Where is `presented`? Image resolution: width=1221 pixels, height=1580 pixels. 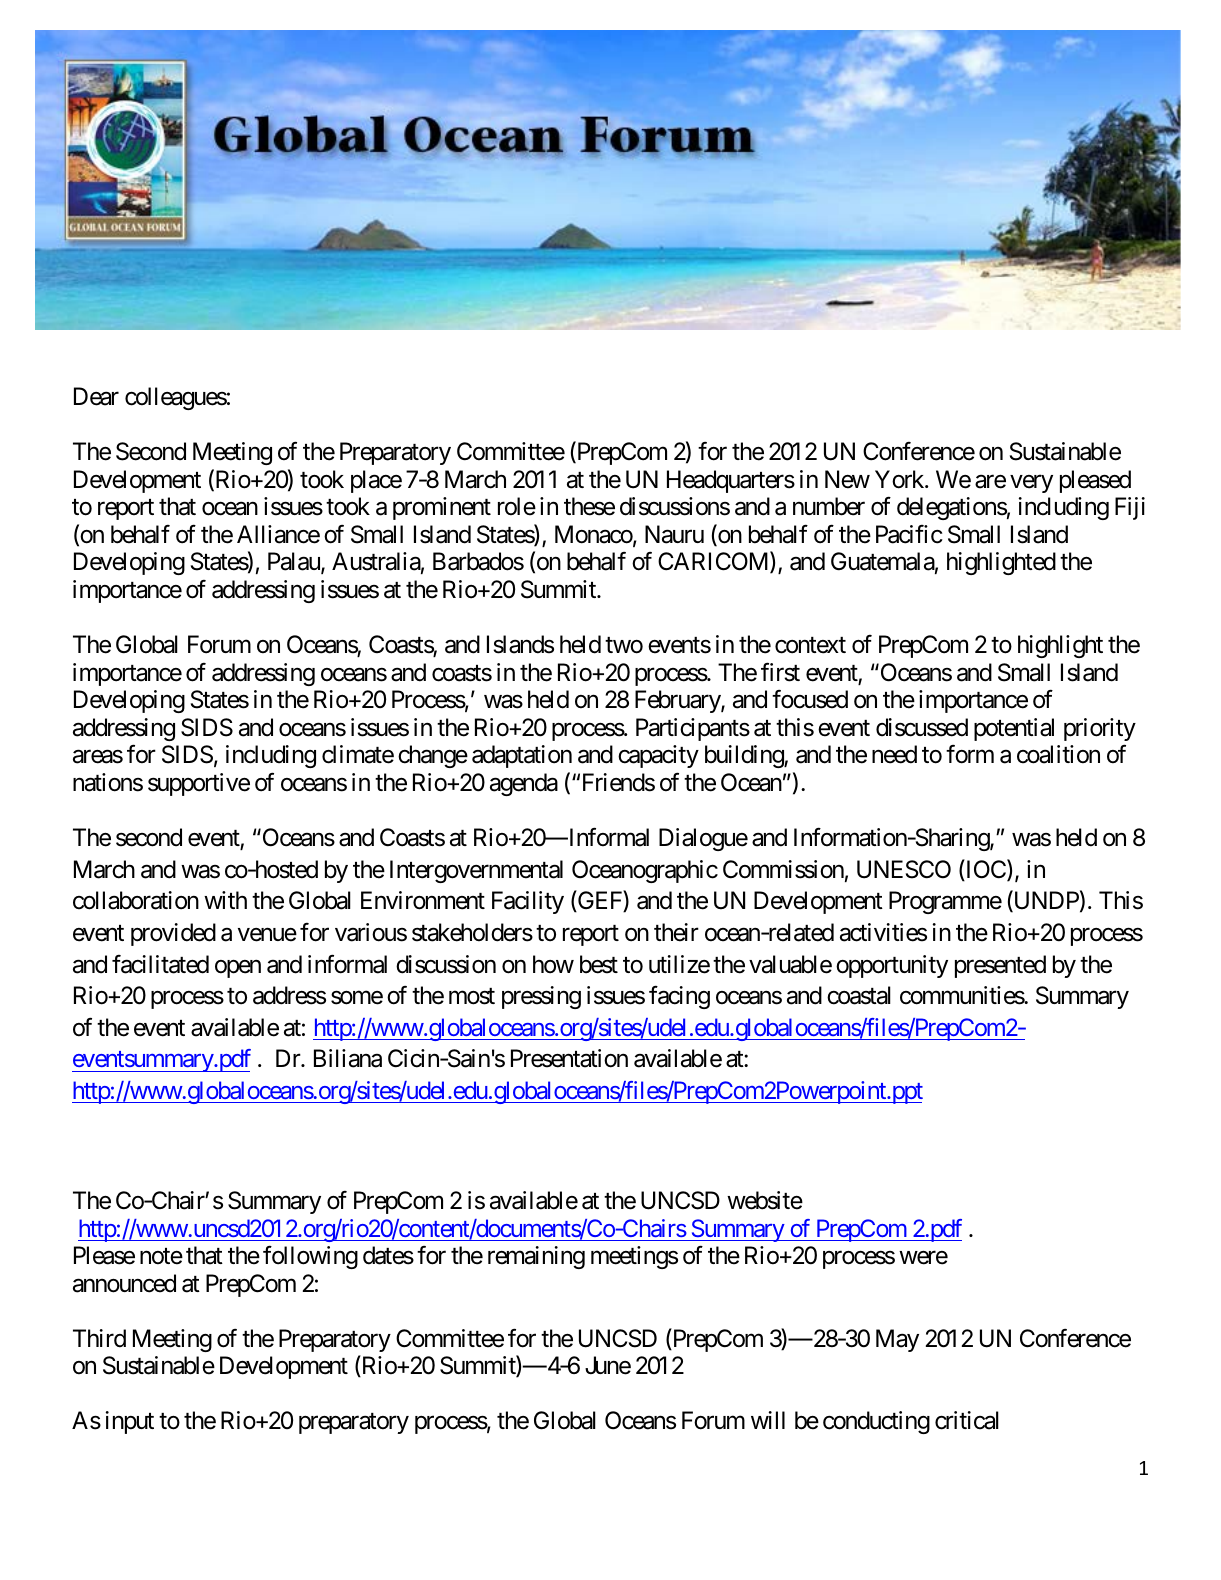
presented is located at coordinates (1000, 966).
